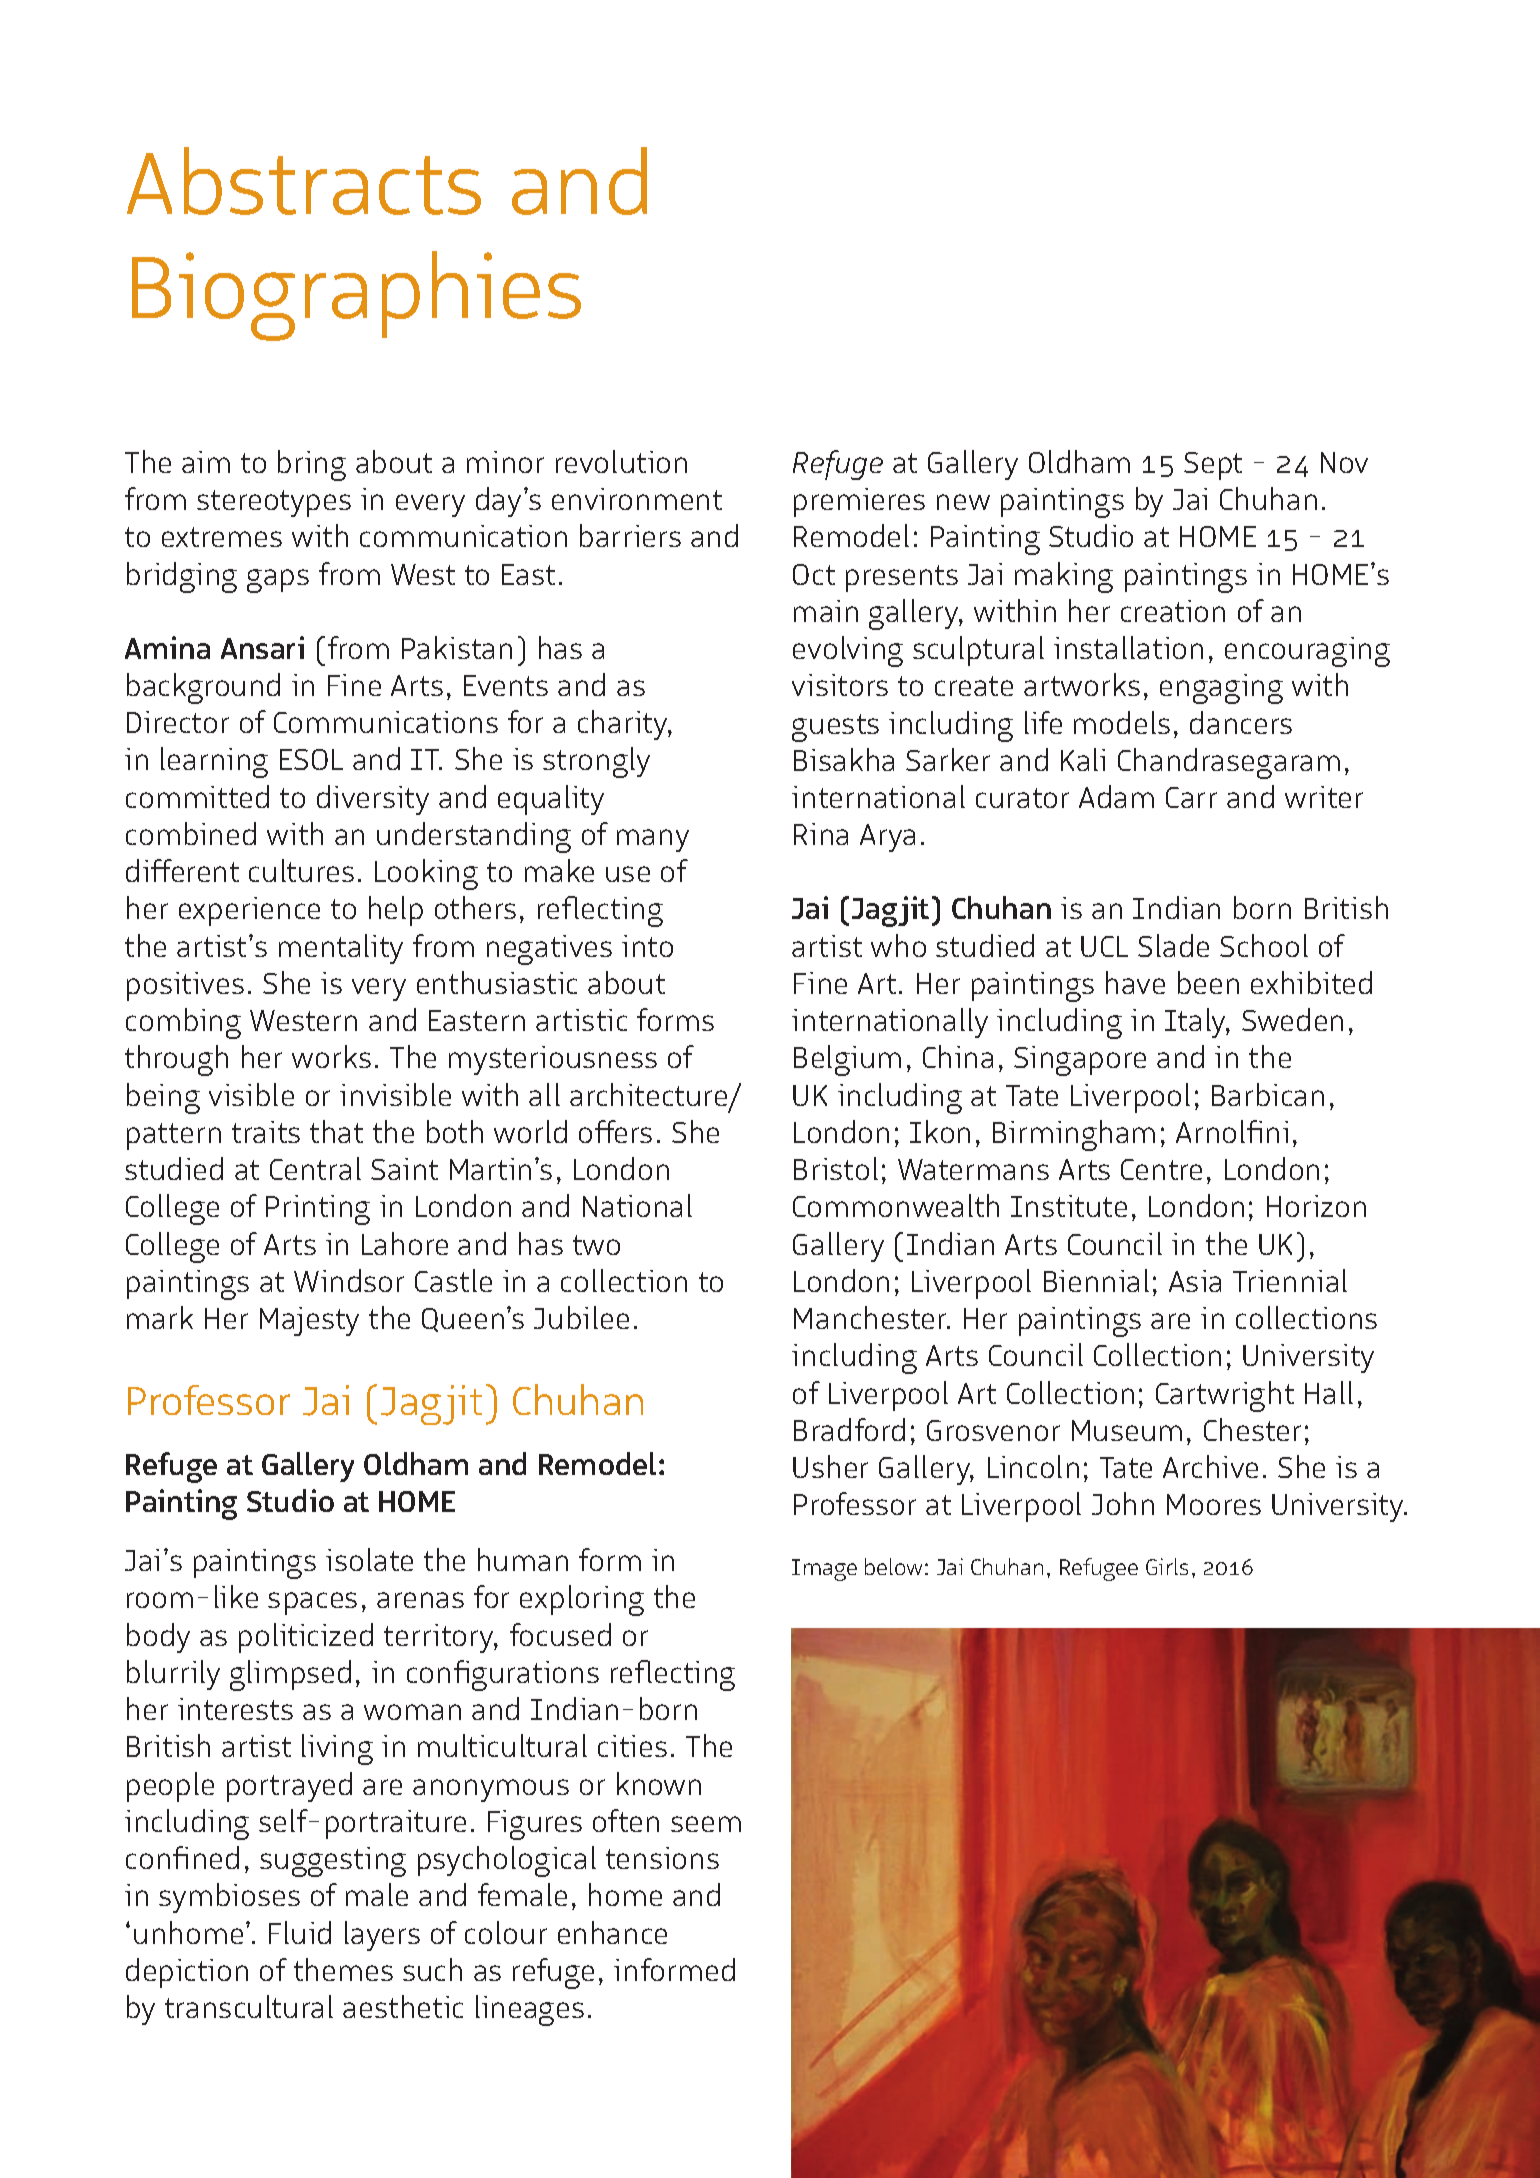  I want to click on isolate, so click(369, 1559).
